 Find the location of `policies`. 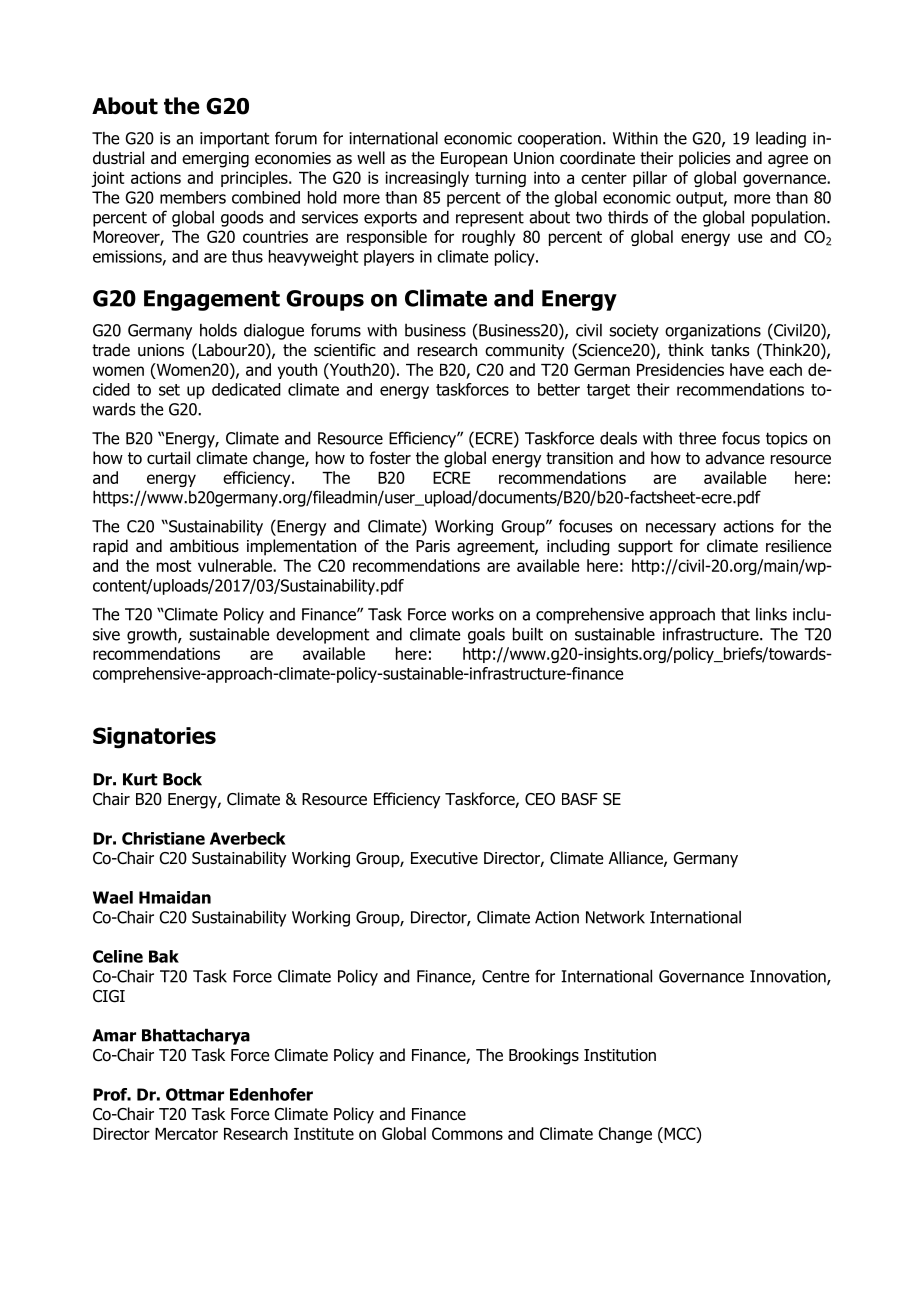

policies is located at coordinates (705, 159).
